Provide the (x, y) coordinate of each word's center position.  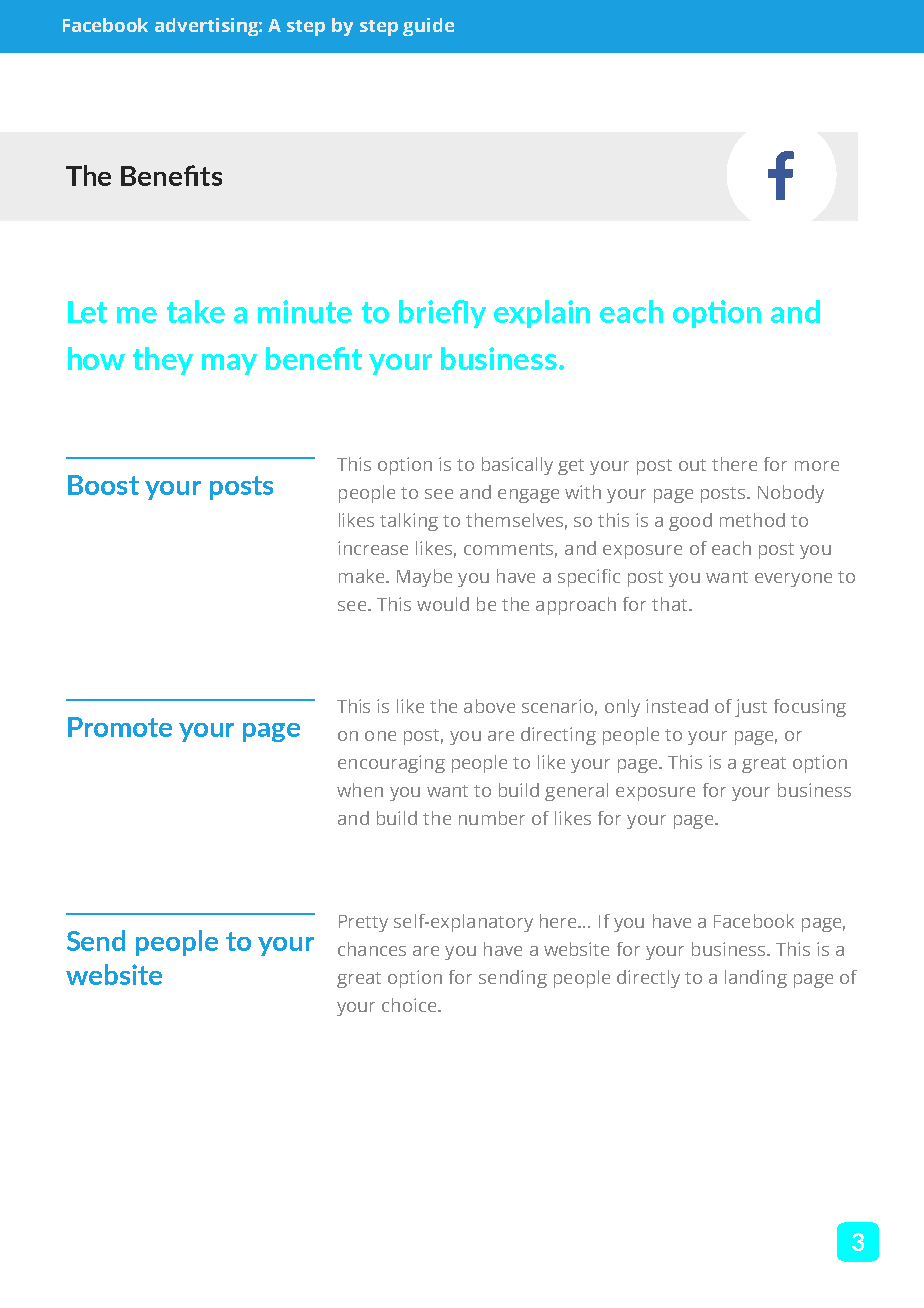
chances (372, 949)
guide (428, 27)
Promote (120, 727)
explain (542, 314)
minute (305, 311)
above (489, 706)
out (692, 465)
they (163, 361)
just (751, 708)
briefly (442, 314)
